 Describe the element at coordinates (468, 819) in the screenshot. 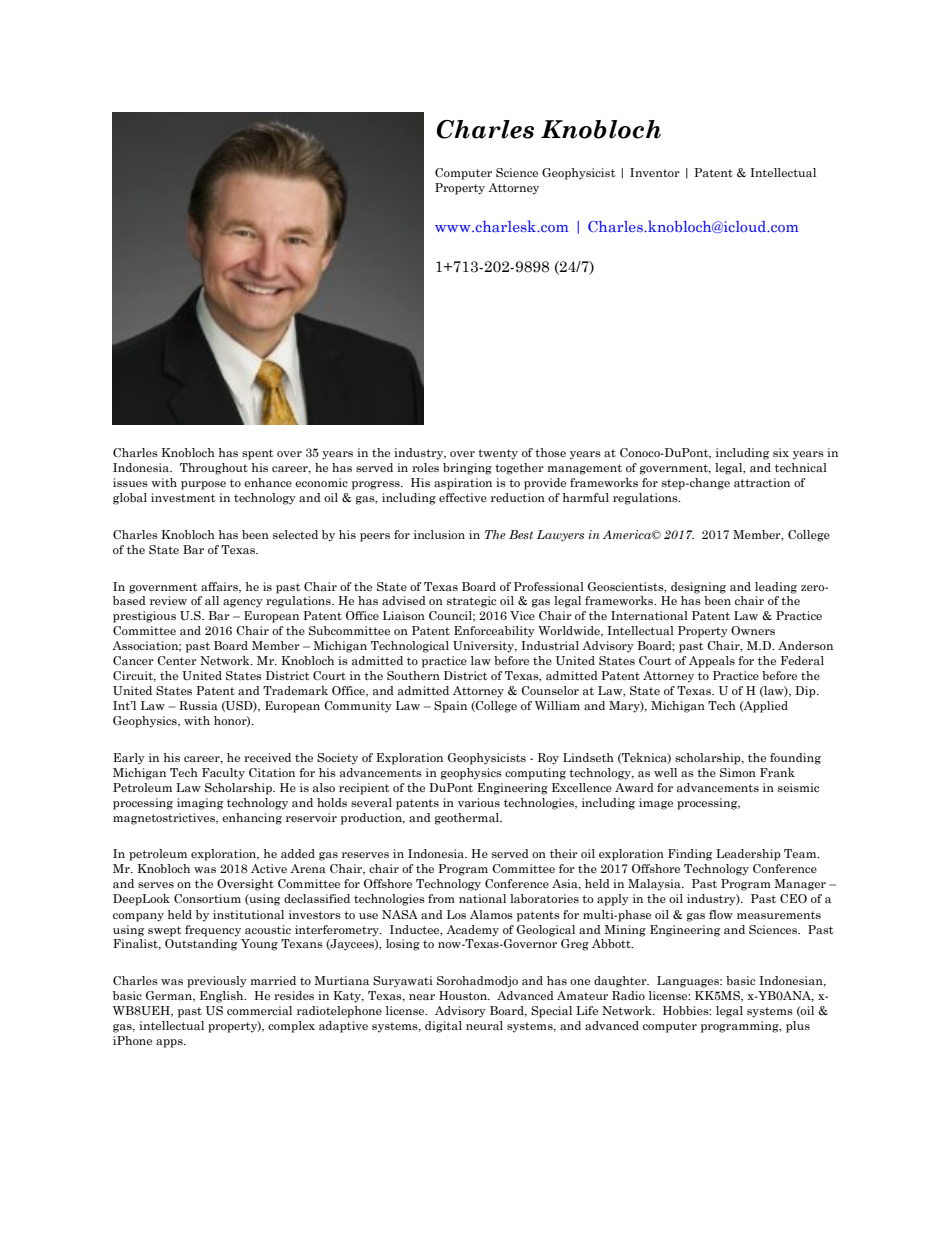

I see `geothermal` at that location.
